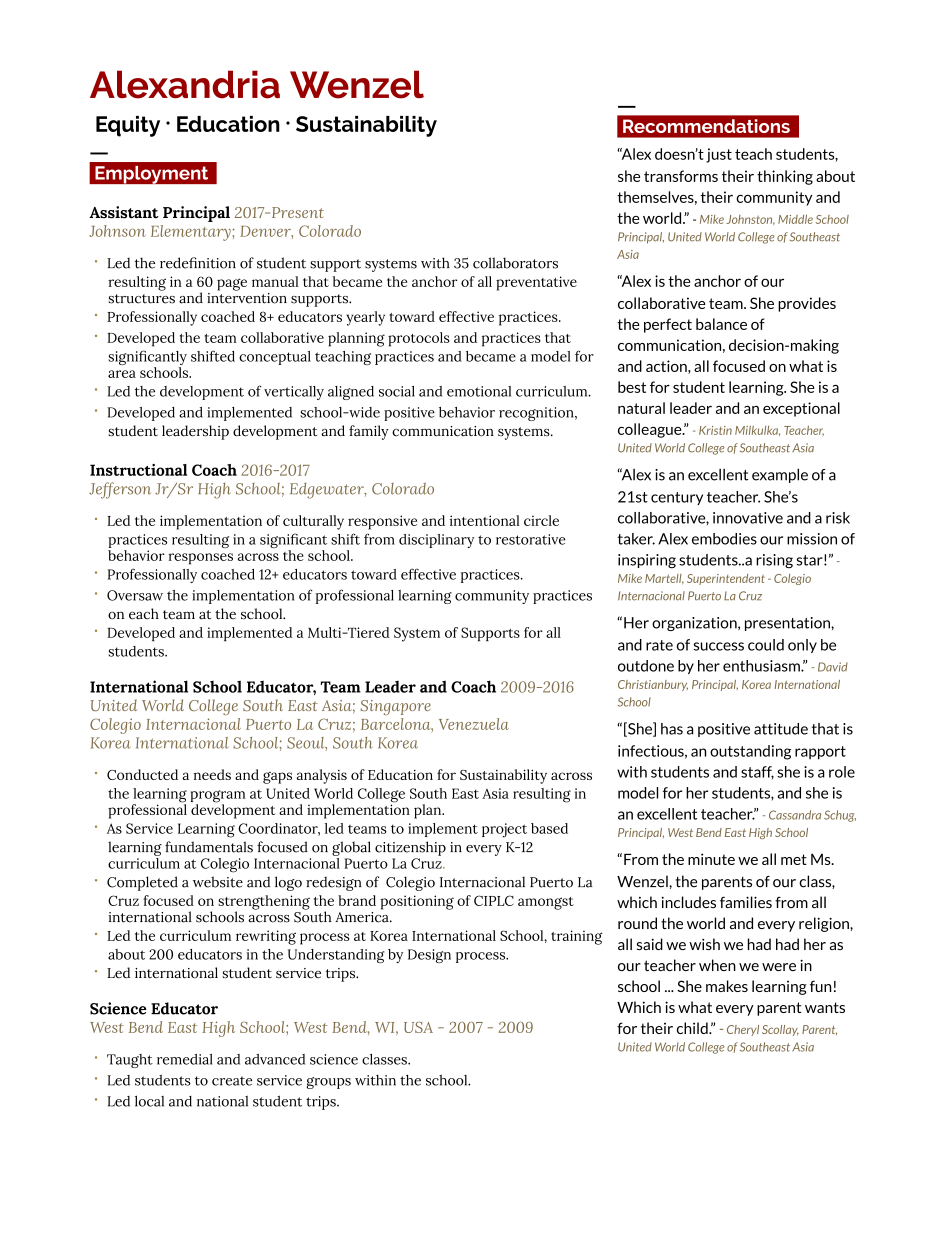  Describe the element at coordinates (418, 1027) in the image. I see `USA` at that location.
